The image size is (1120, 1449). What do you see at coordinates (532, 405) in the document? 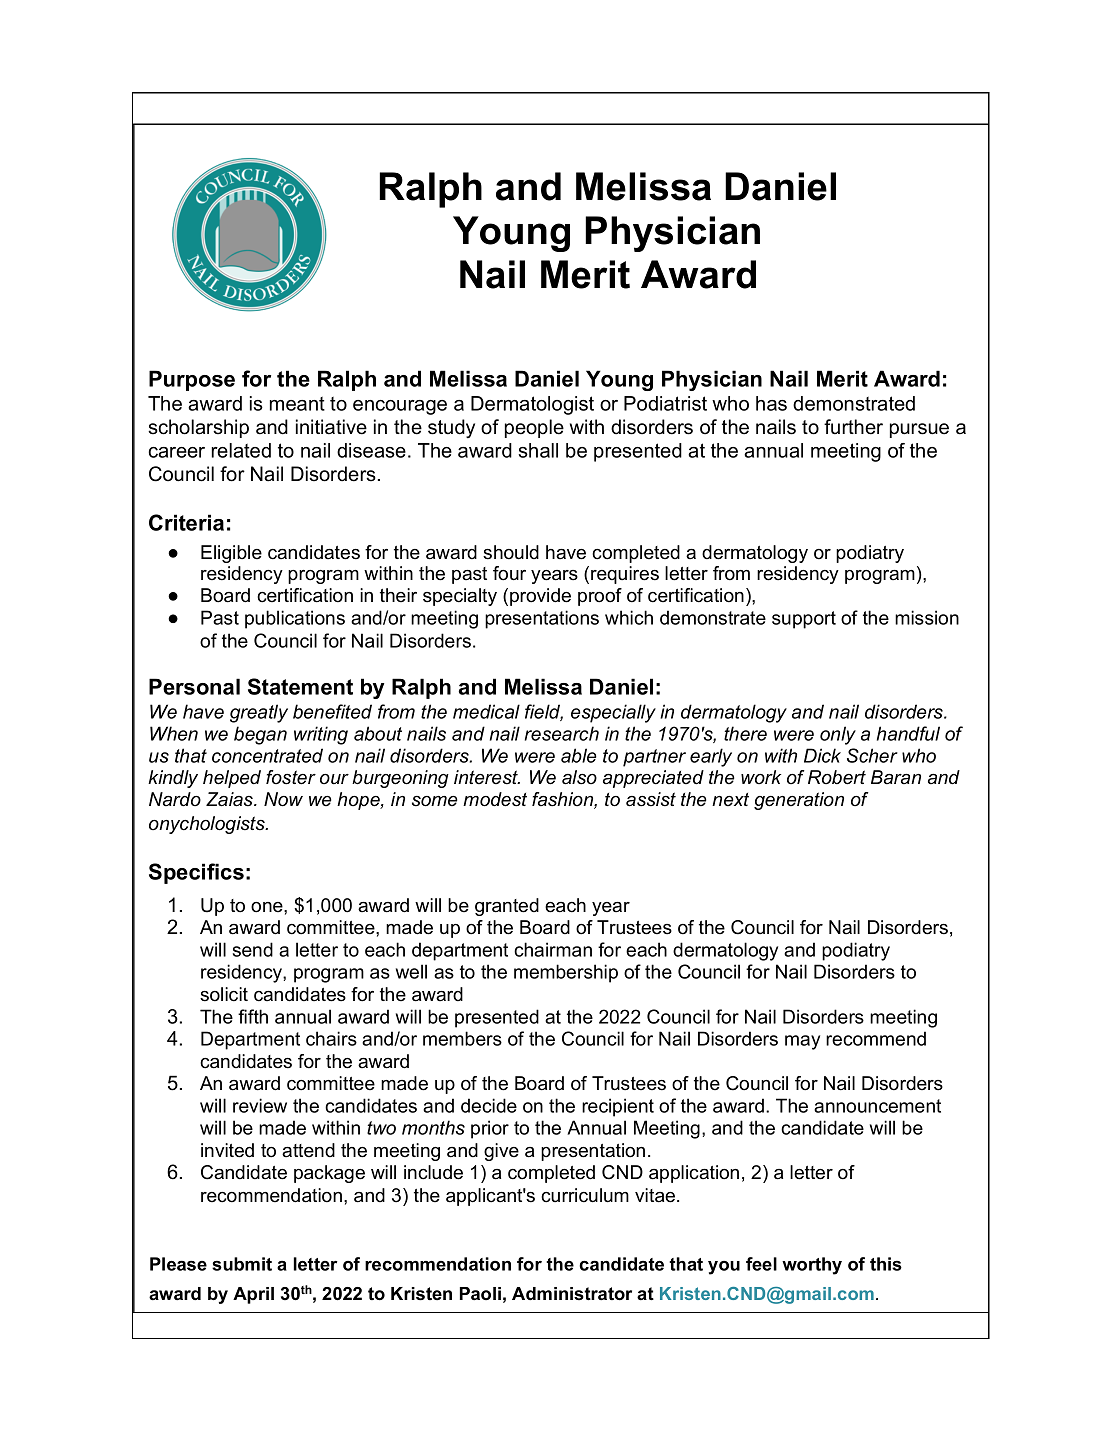
I see `Dermatologist` at bounding box center [532, 405].
